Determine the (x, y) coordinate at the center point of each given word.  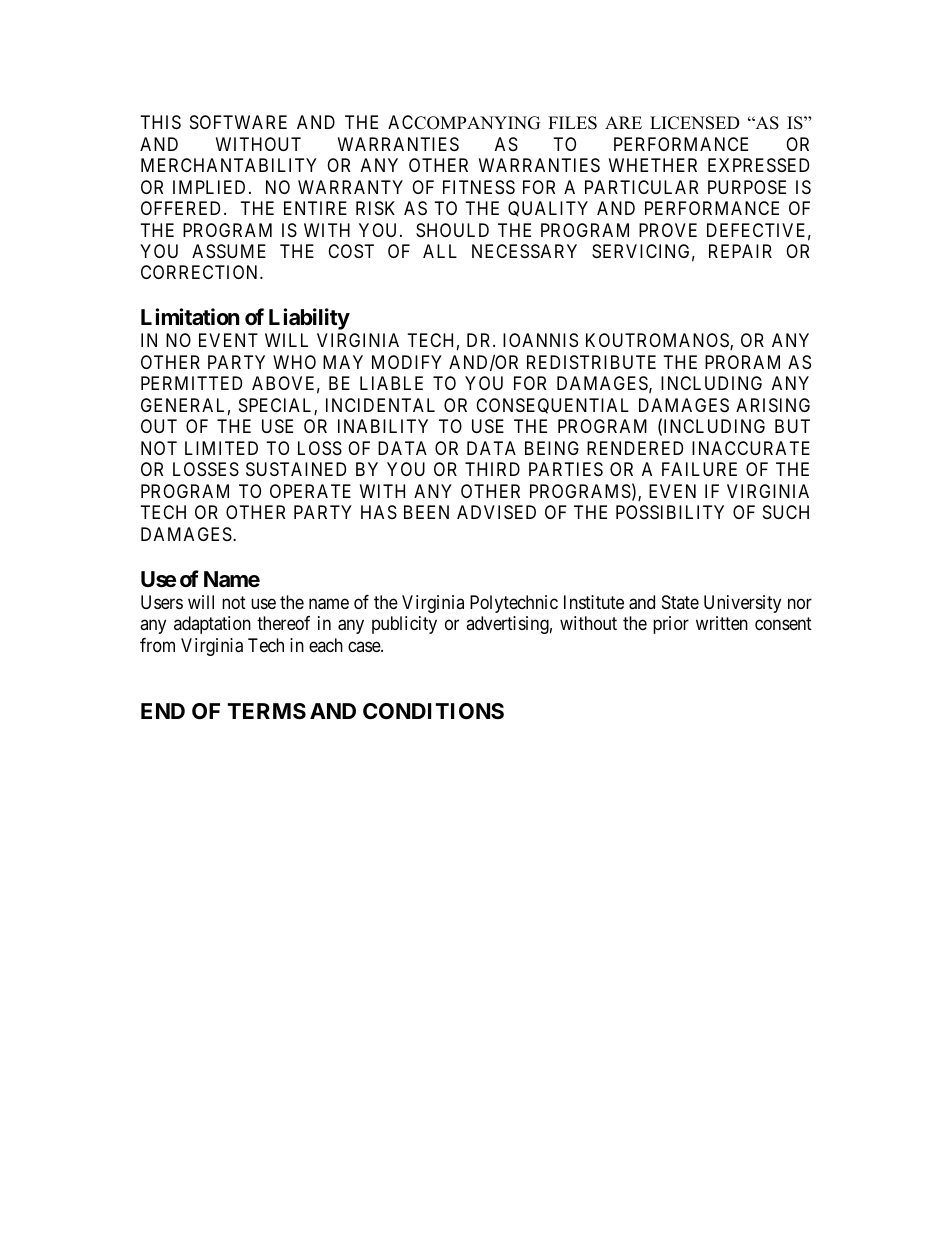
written (722, 623)
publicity (404, 625)
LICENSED (695, 123)
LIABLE (391, 383)
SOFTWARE (238, 122)
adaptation (212, 625)
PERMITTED (191, 383)
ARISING (773, 405)
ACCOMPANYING (464, 122)
